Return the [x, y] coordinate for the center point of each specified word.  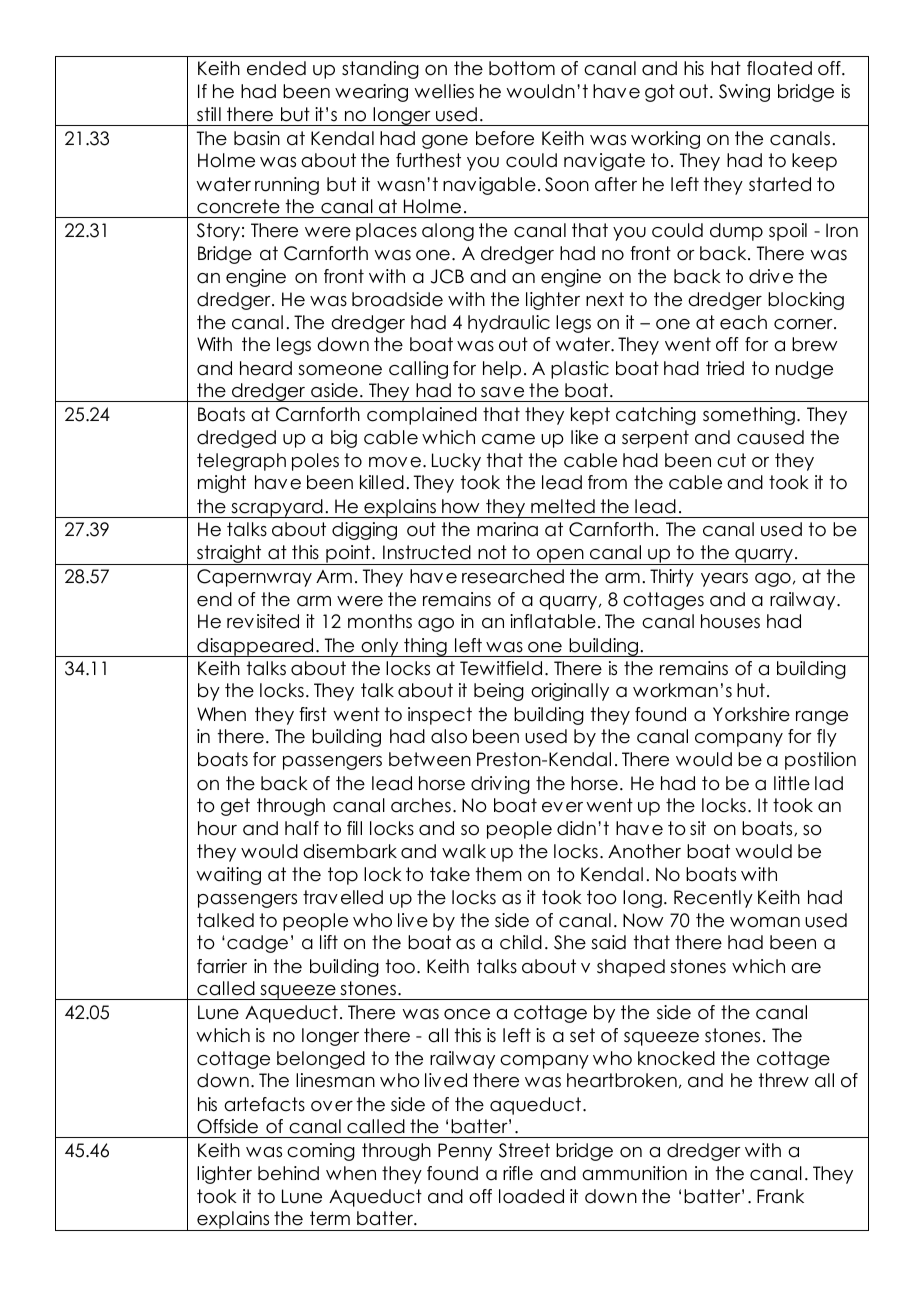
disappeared [255, 647]
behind [288, 1173]
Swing [744, 93]
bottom [522, 68]
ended [276, 68]
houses [730, 621]
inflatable [553, 621]
